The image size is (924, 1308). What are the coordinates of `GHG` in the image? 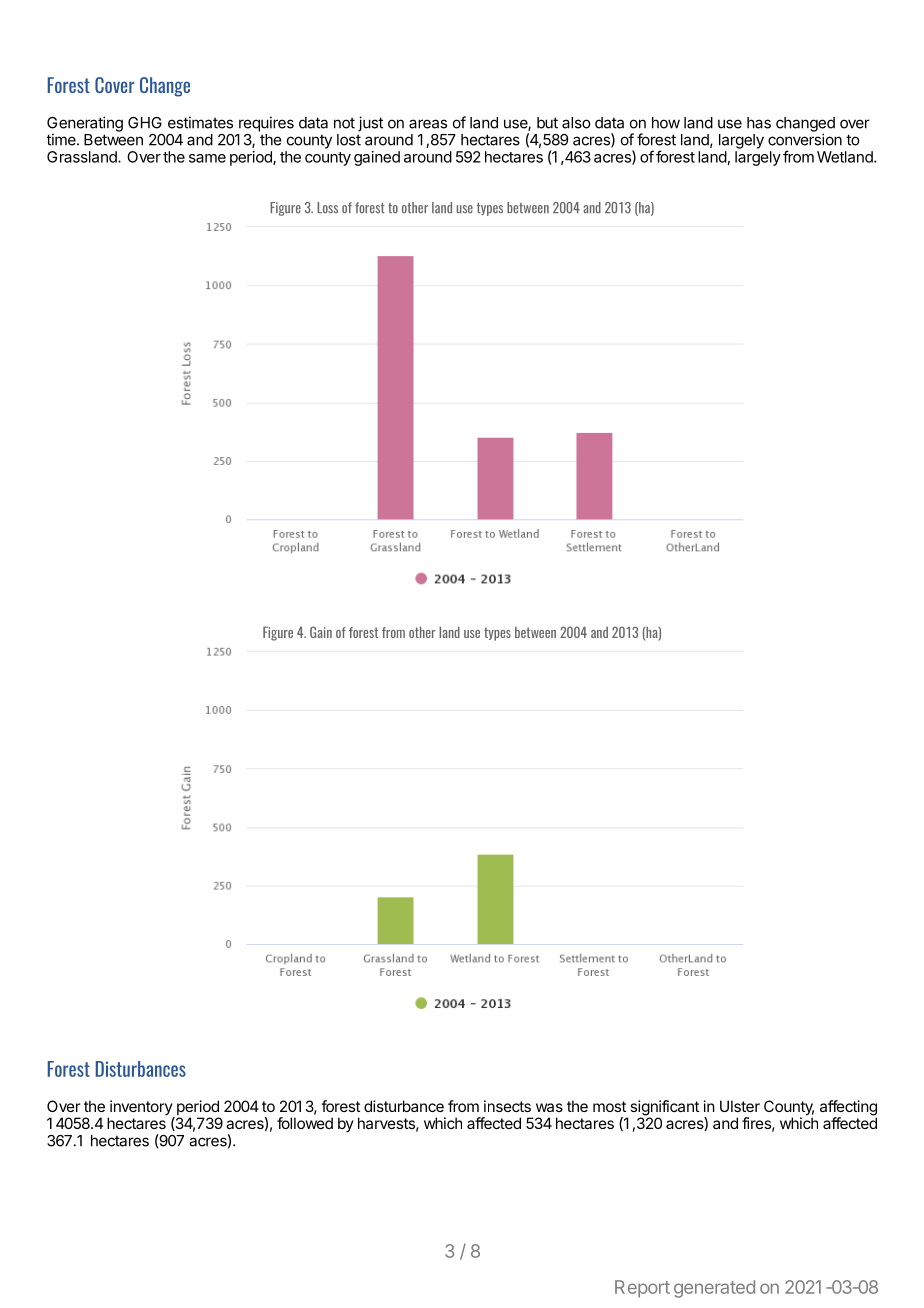 It's located at (145, 123).
